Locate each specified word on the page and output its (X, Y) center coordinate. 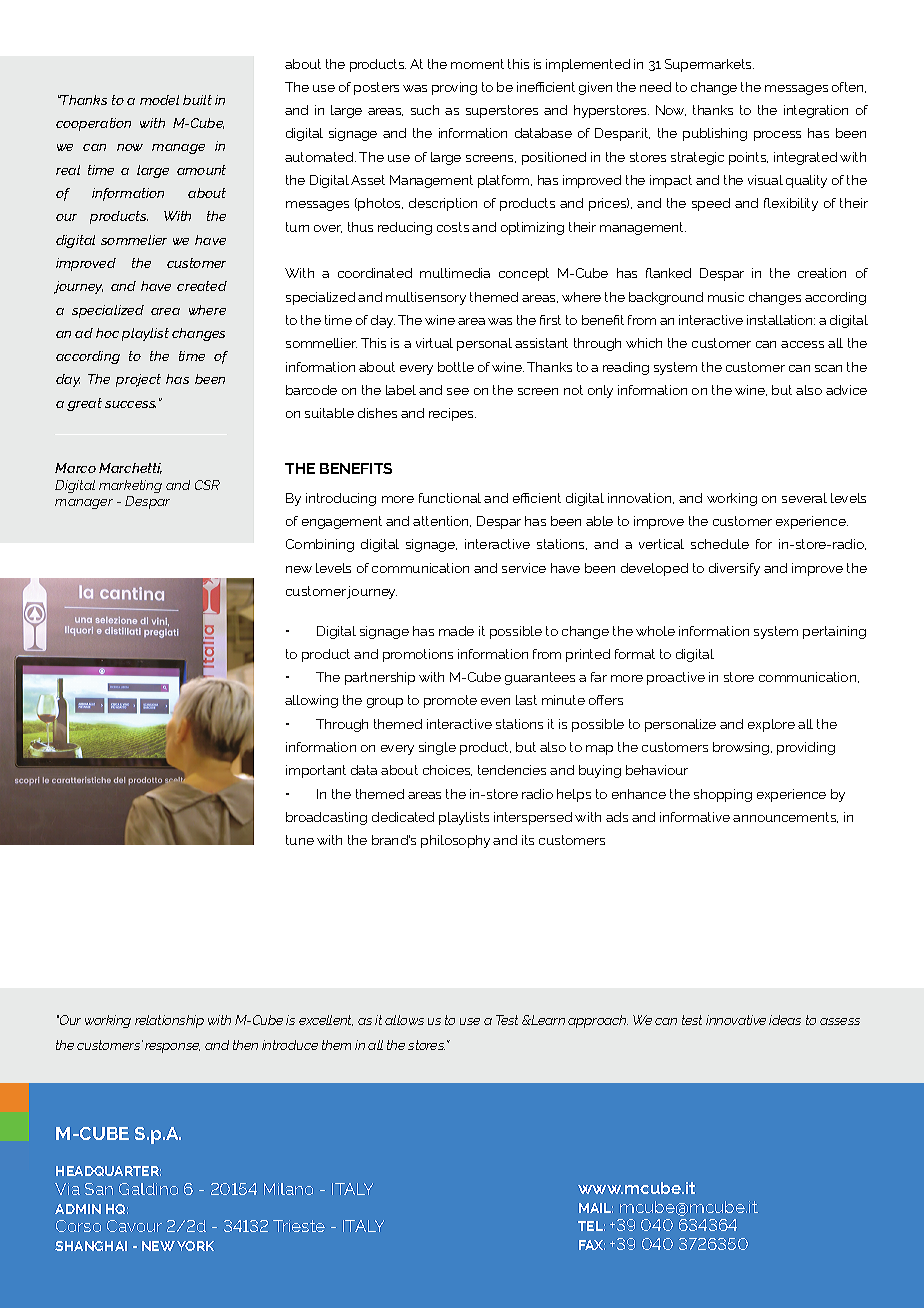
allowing (311, 701)
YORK (195, 1246)
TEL (591, 1226)
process (777, 136)
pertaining (834, 632)
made (456, 631)
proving (454, 88)
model (159, 100)
